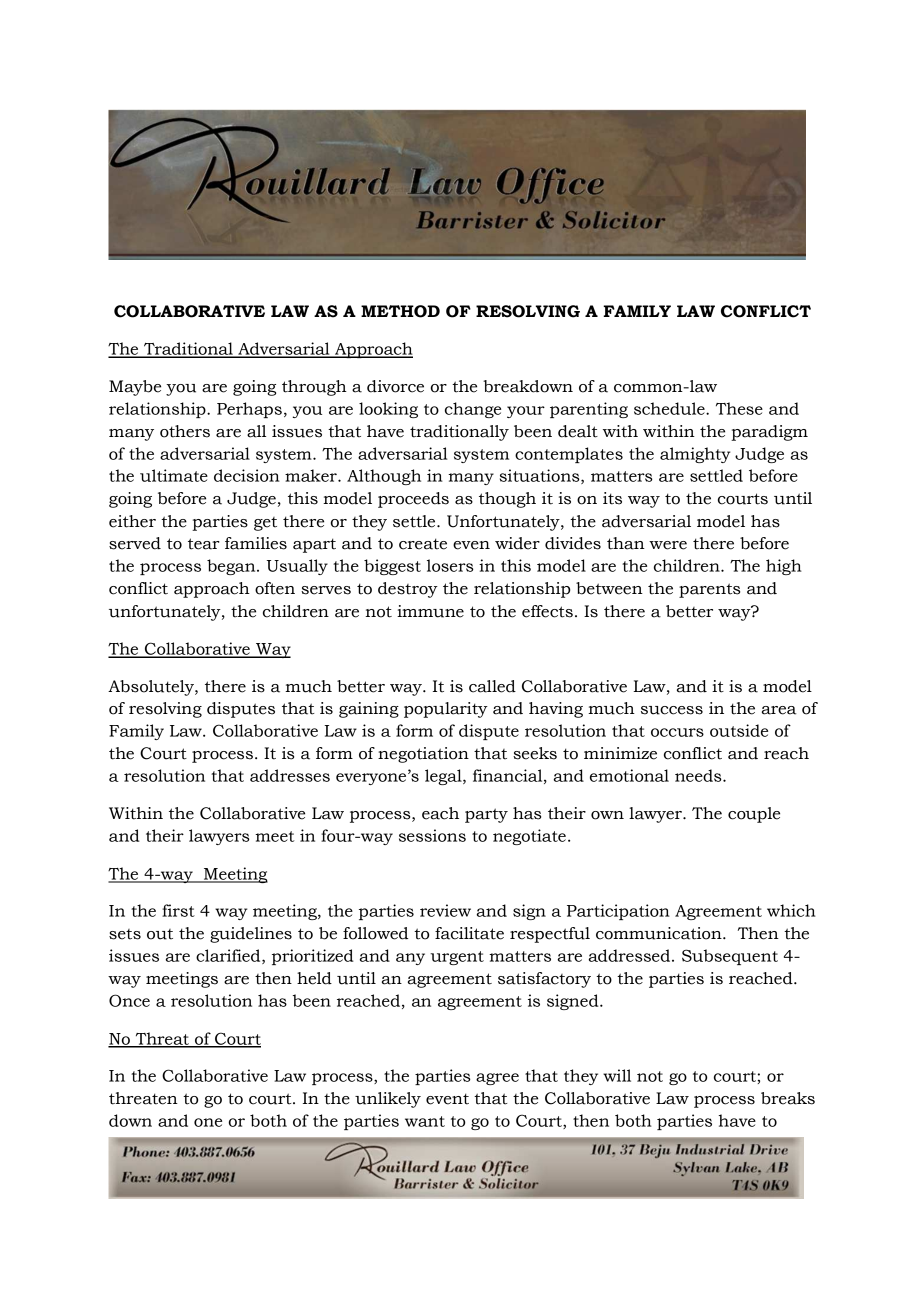  What do you see at coordinates (400, 311) in the image?
I see `METHOD` at bounding box center [400, 311].
